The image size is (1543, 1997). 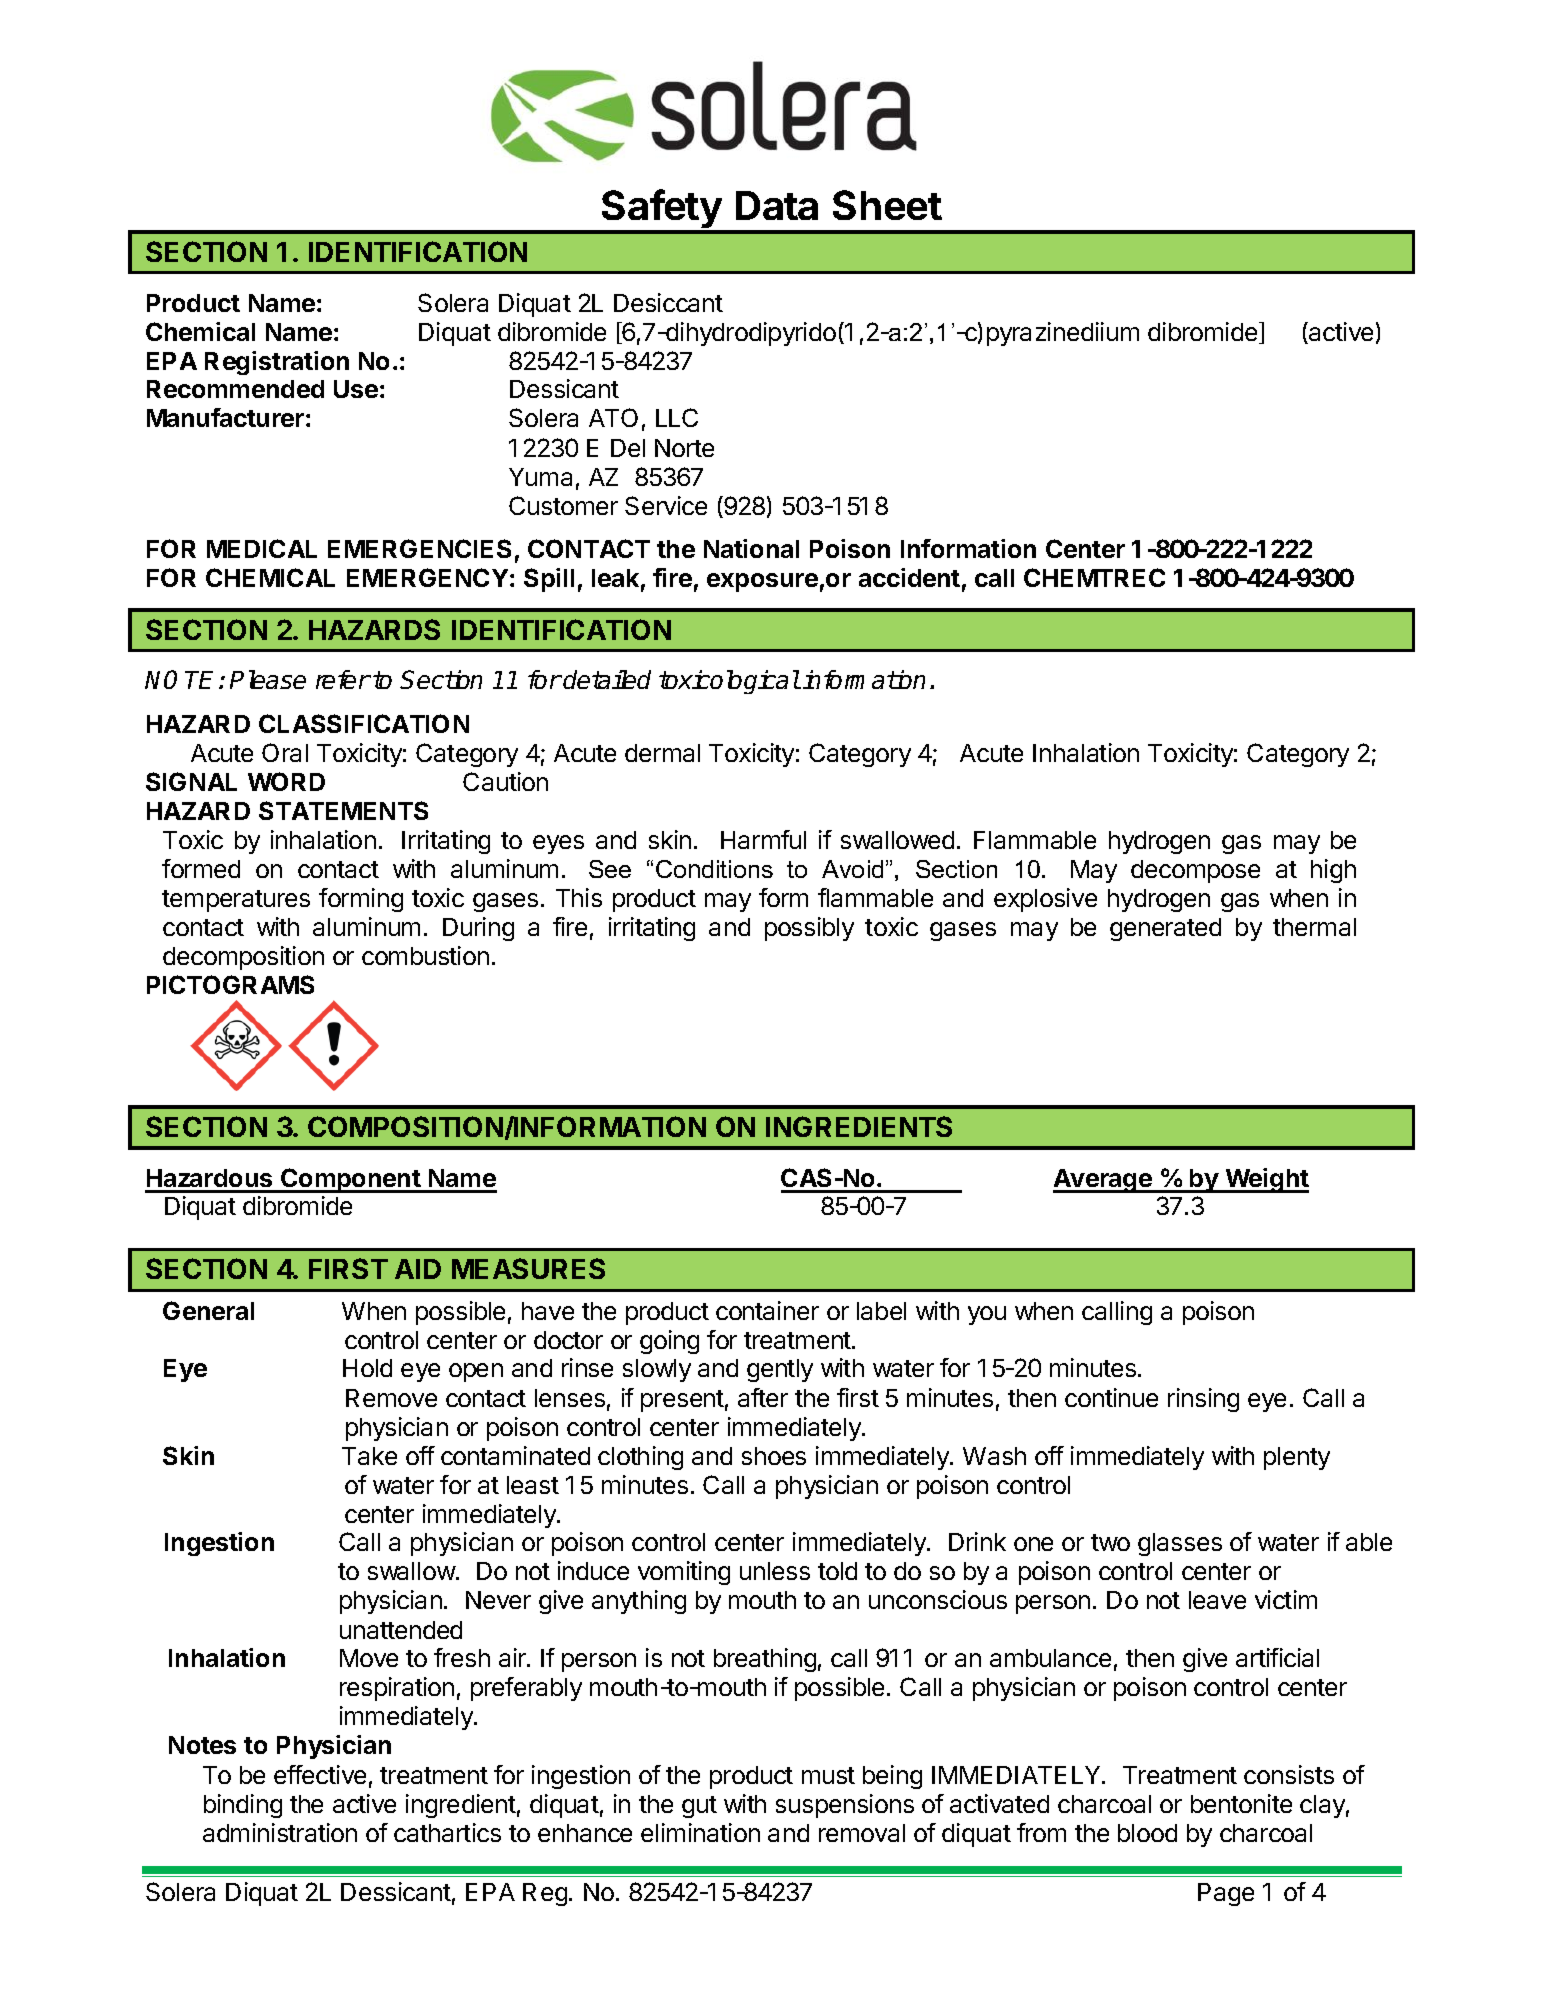 What do you see at coordinates (887, 205) in the document?
I see `Sheet` at bounding box center [887, 205].
